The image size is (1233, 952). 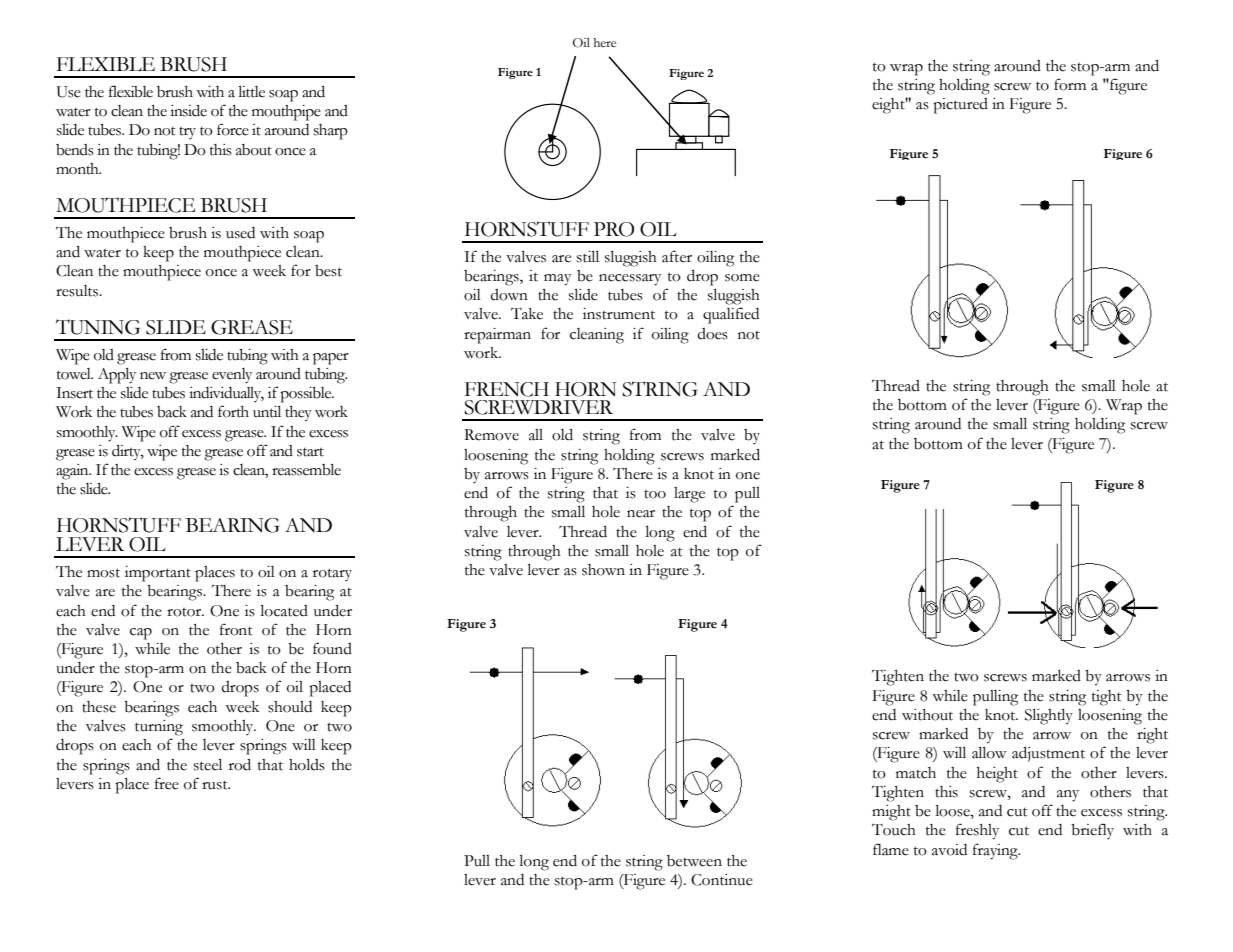 I want to click on results, so click(x=78, y=291).
